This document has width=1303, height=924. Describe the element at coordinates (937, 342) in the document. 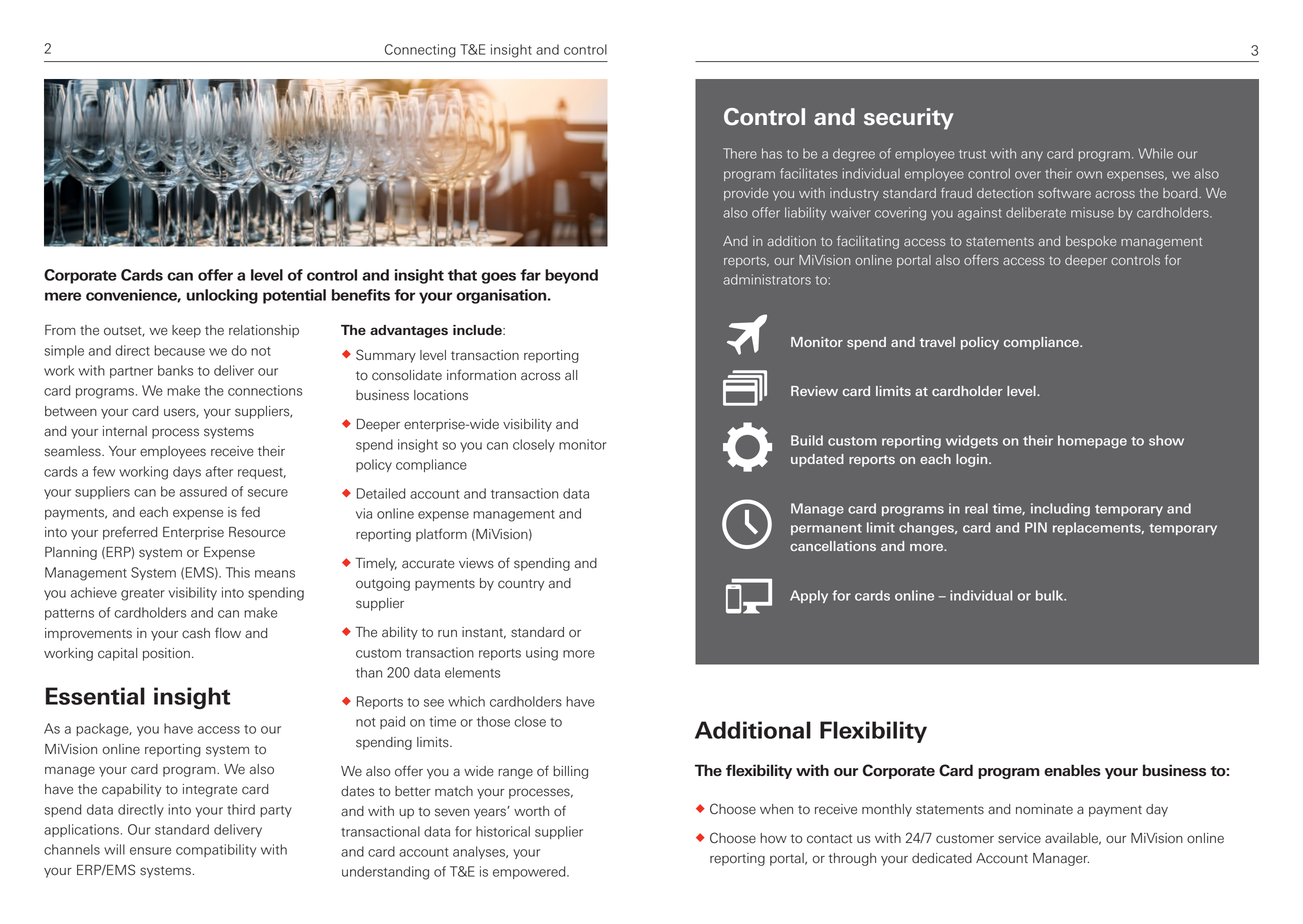

I see `travel` at that location.
